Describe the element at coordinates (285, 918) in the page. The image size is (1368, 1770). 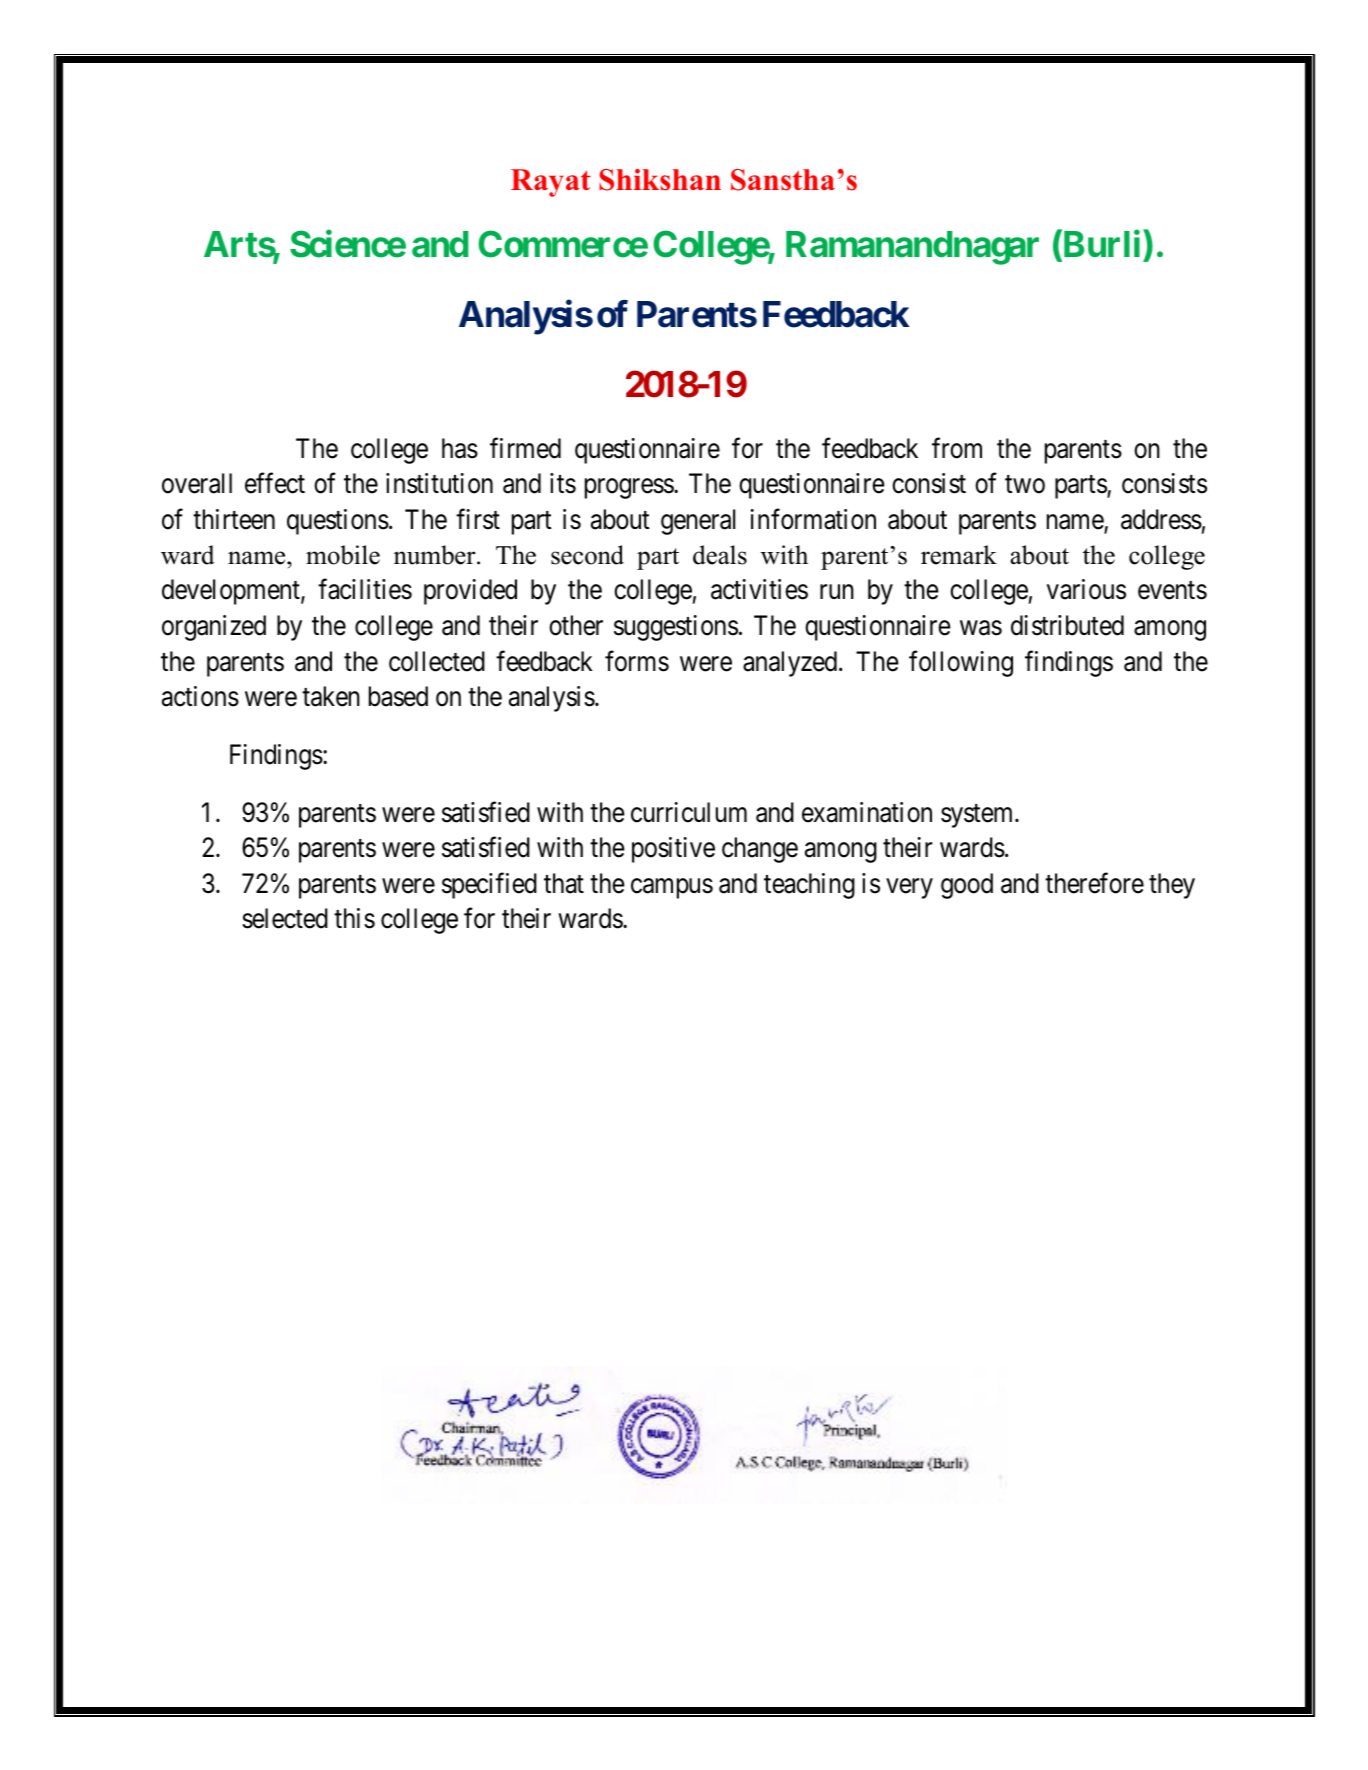
I see `selected` at that location.
